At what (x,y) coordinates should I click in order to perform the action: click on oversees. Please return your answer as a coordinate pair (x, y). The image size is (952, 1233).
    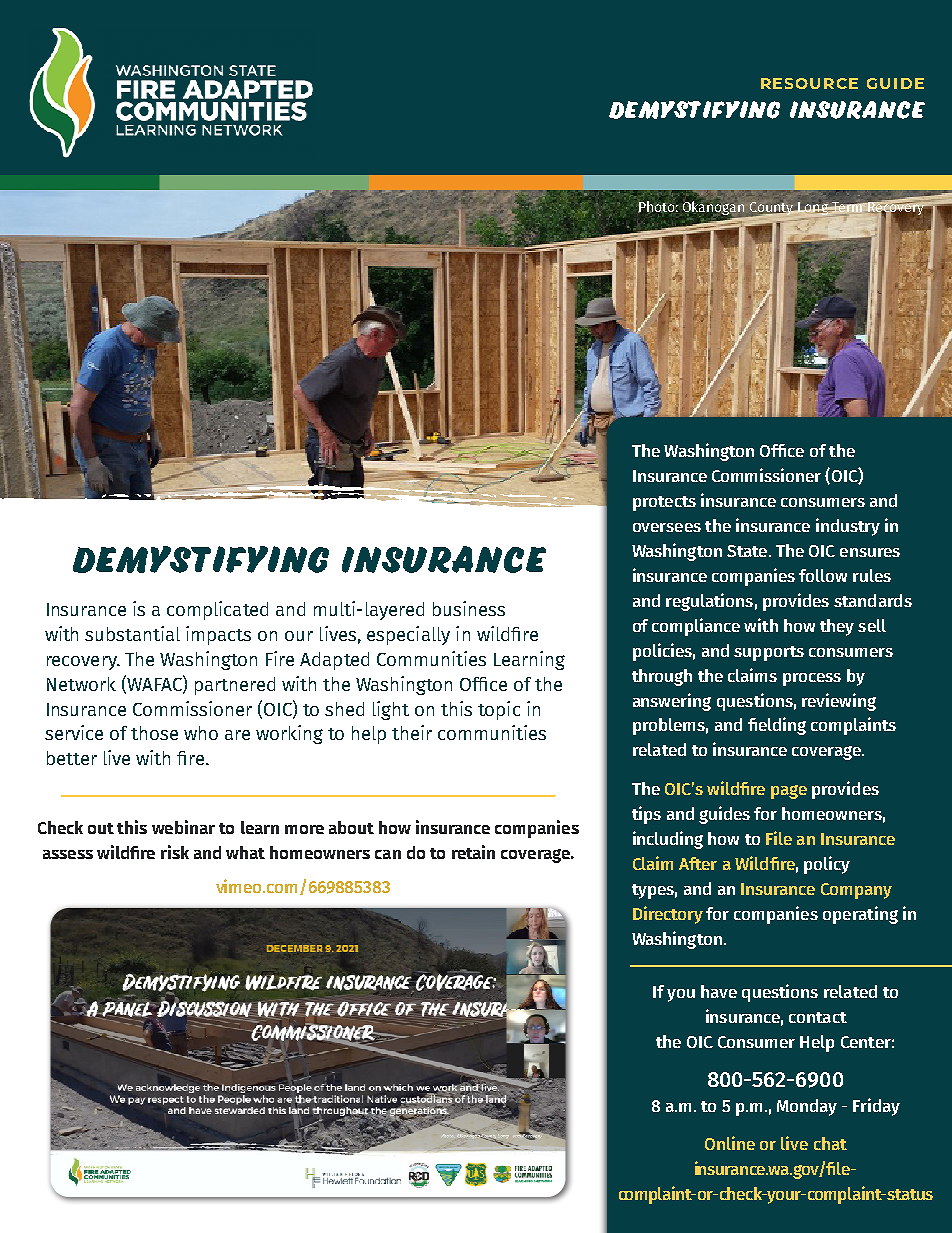
    Looking at the image, I should click on (667, 527).
